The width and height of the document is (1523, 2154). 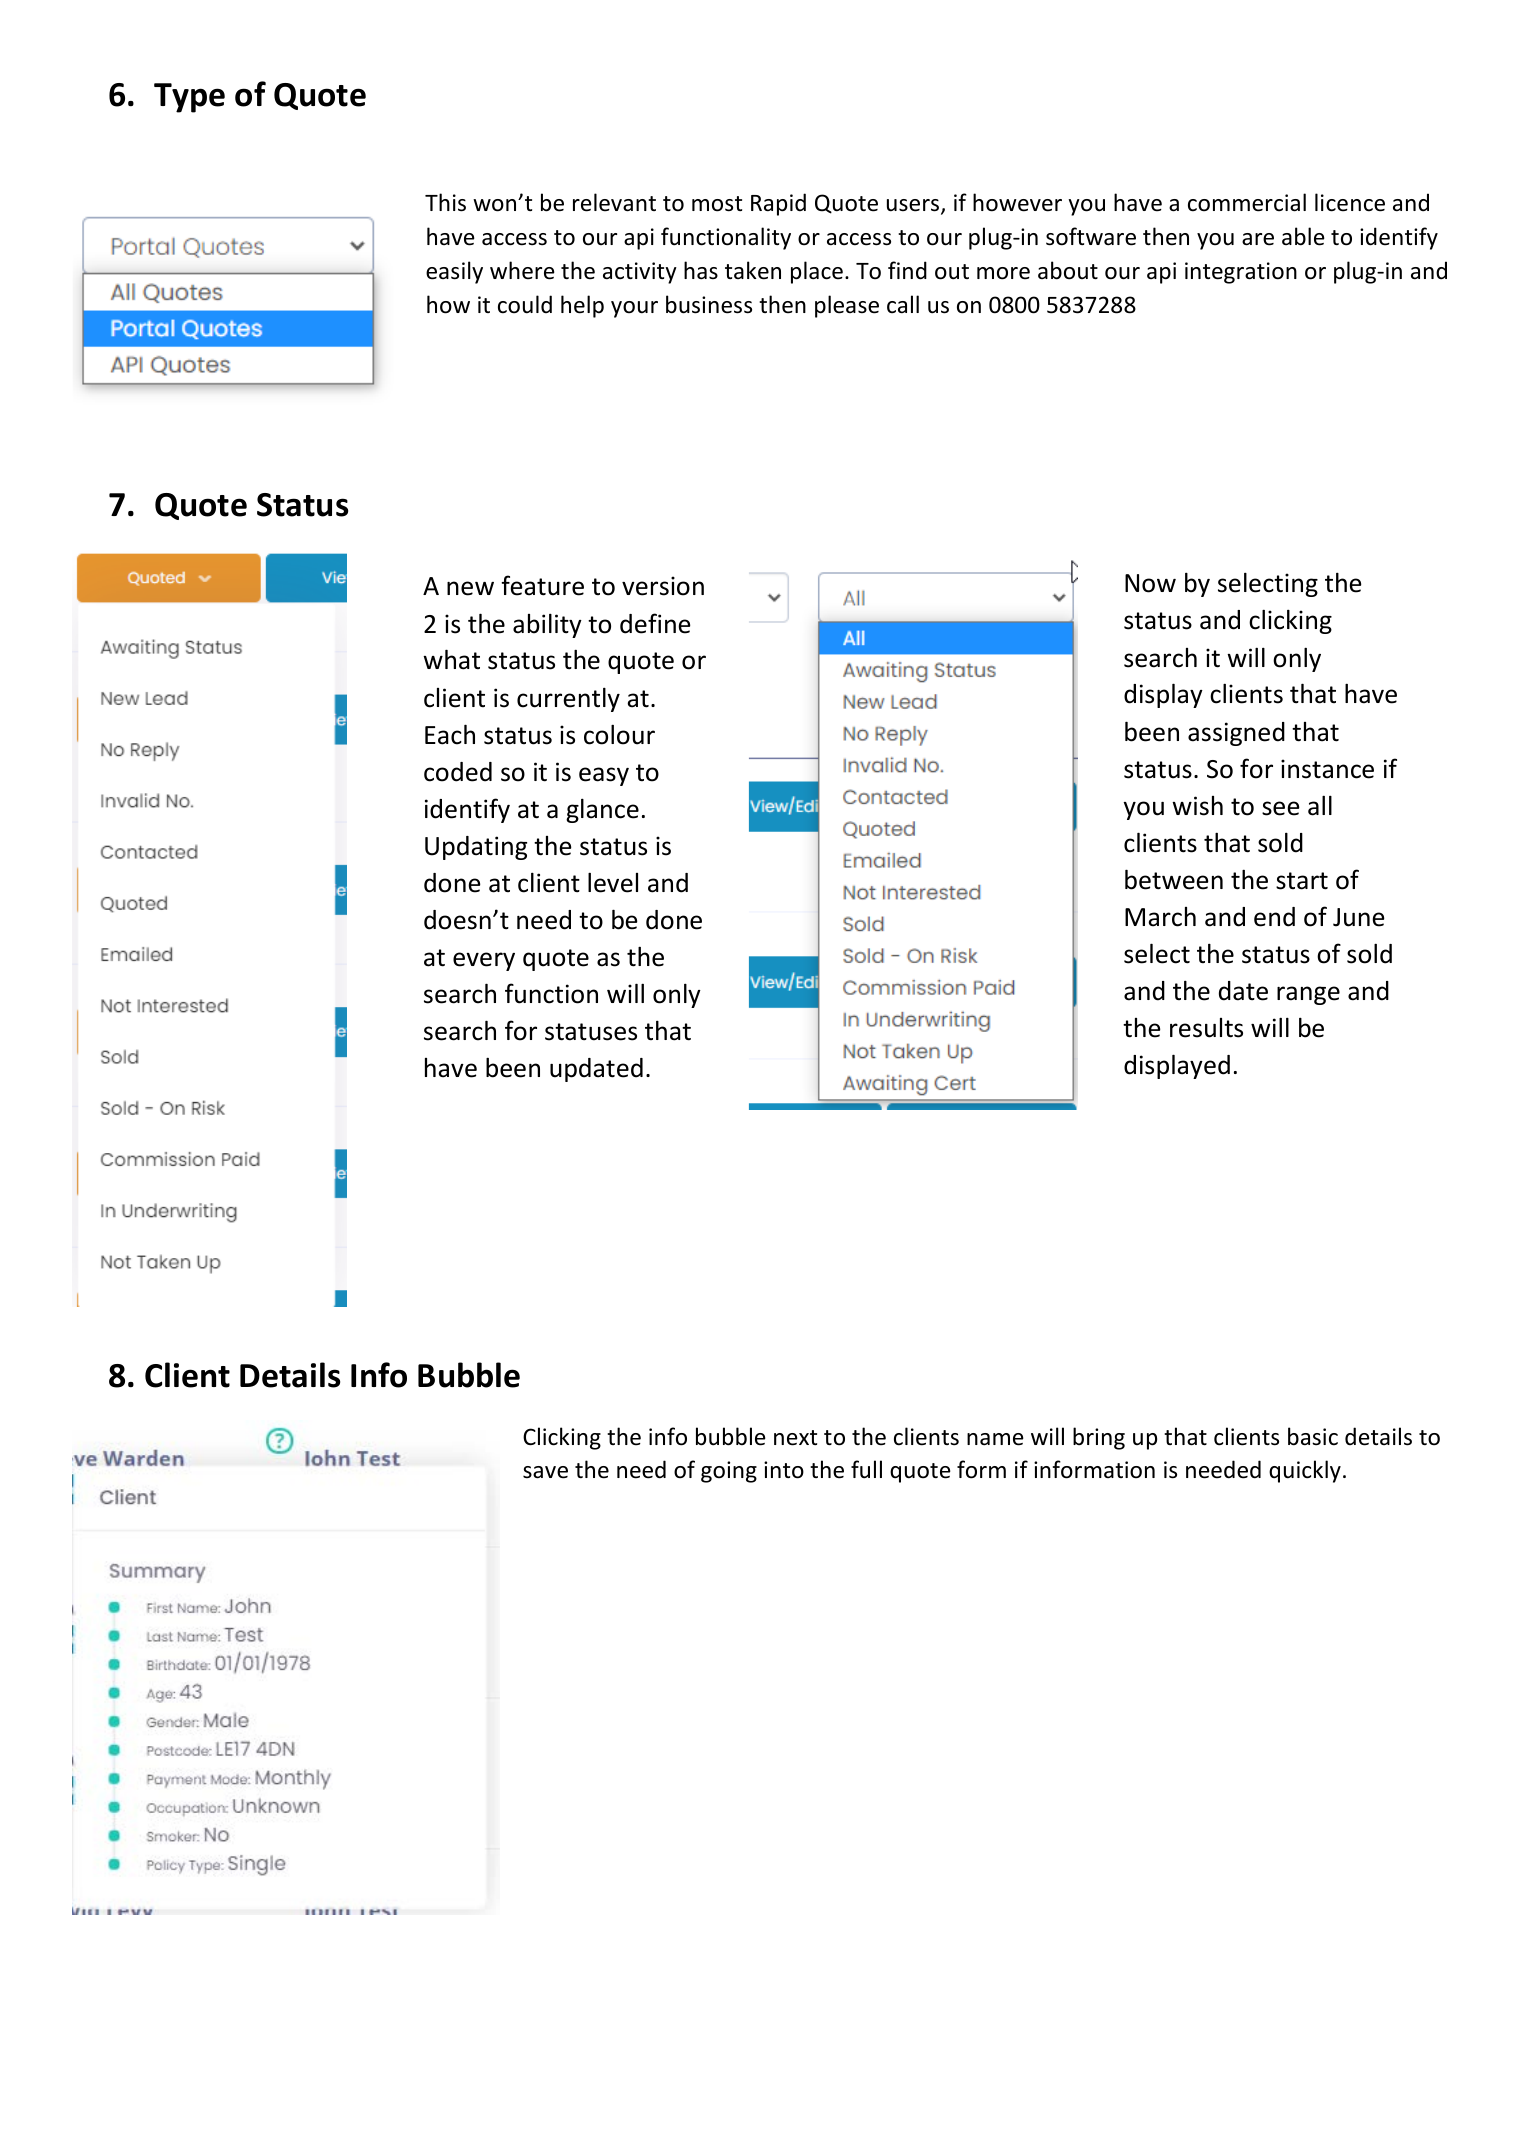 What do you see at coordinates (1247, 202) in the document?
I see `commercial` at bounding box center [1247, 202].
